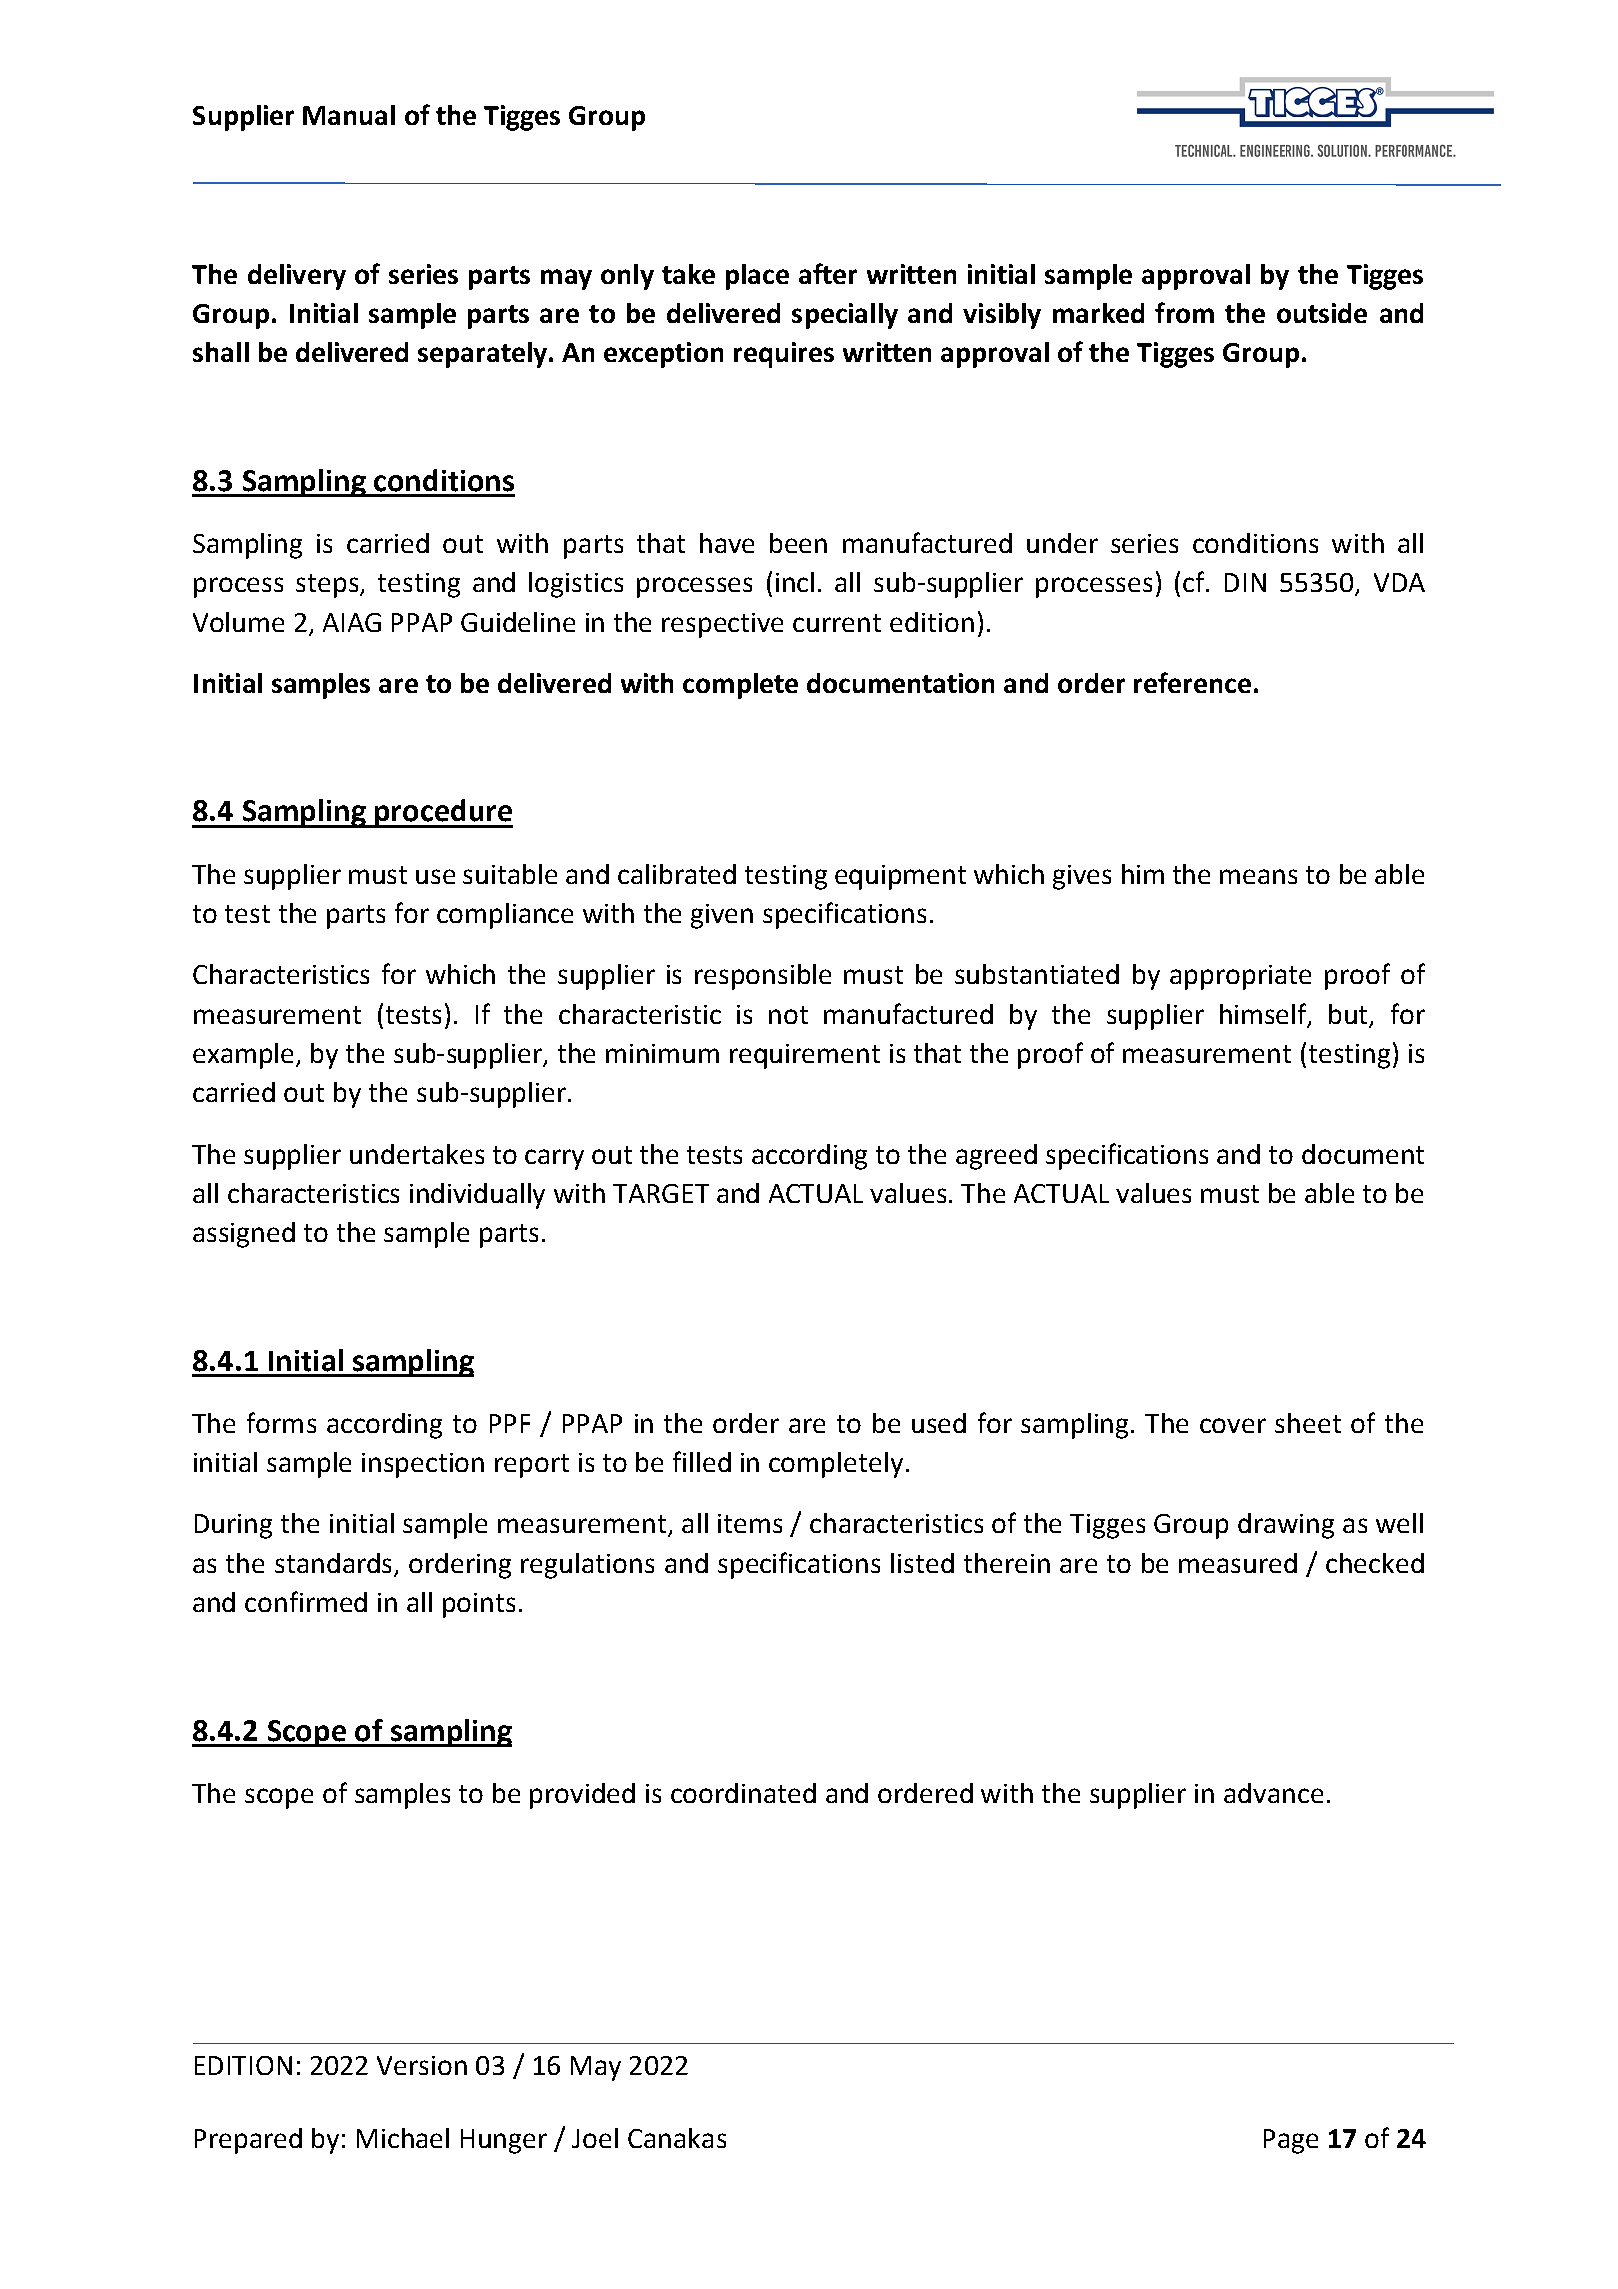  What do you see at coordinates (1233, 1425) in the screenshot?
I see `cover` at bounding box center [1233, 1425].
